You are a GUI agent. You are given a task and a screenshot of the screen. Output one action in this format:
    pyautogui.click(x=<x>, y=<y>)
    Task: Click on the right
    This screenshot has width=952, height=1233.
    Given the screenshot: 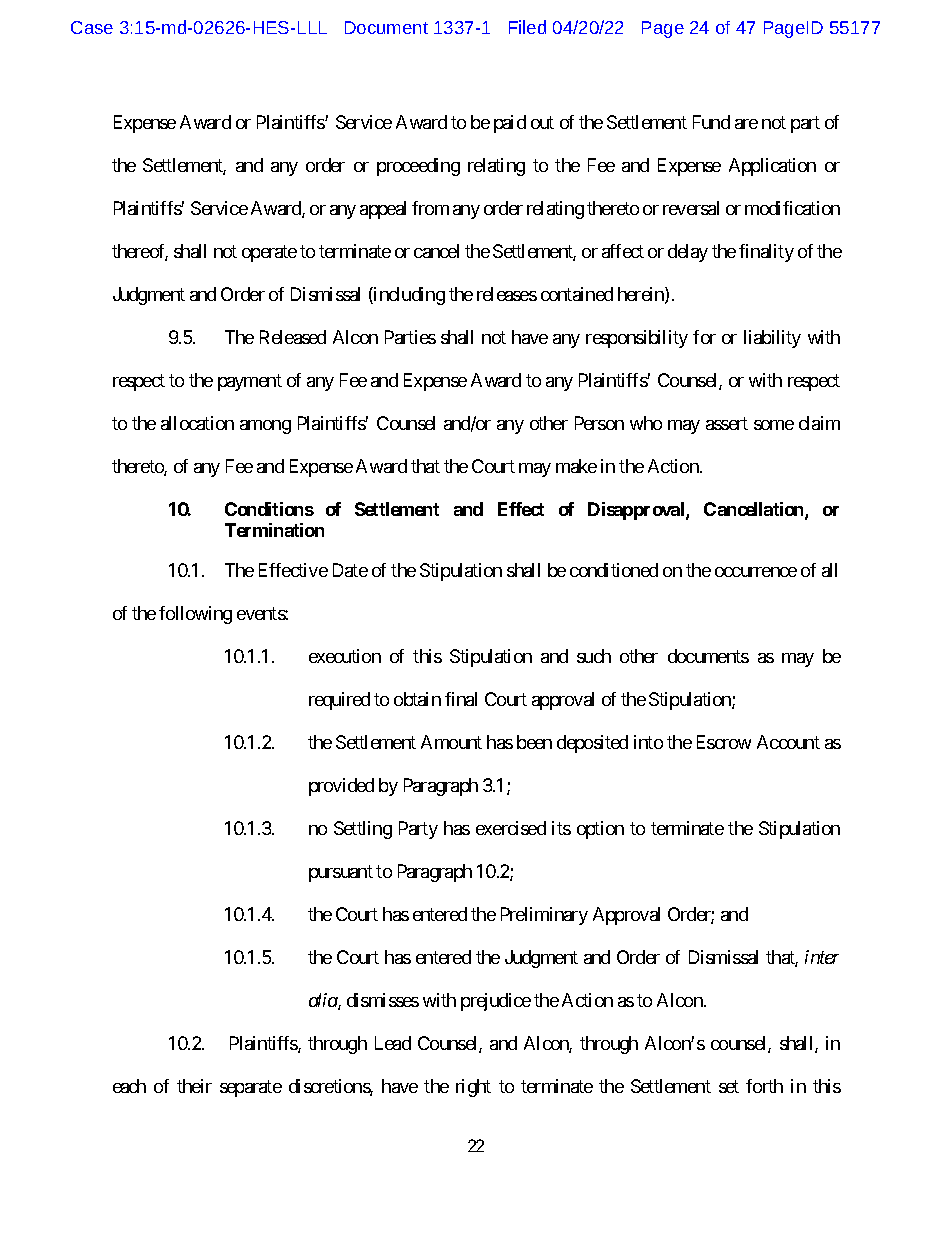 What is the action you would take?
    pyautogui.click(x=473, y=1088)
